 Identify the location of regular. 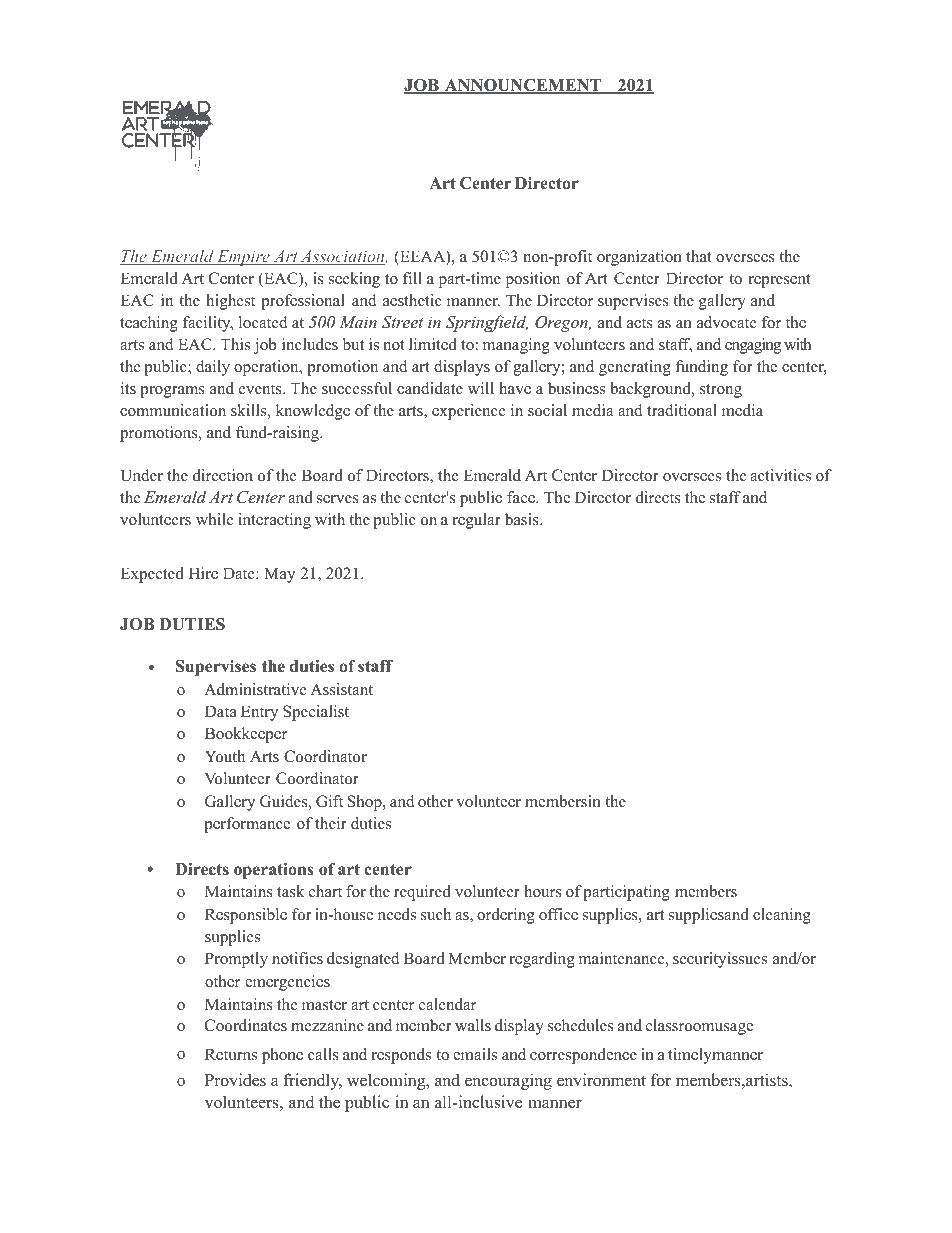
(476, 521).
